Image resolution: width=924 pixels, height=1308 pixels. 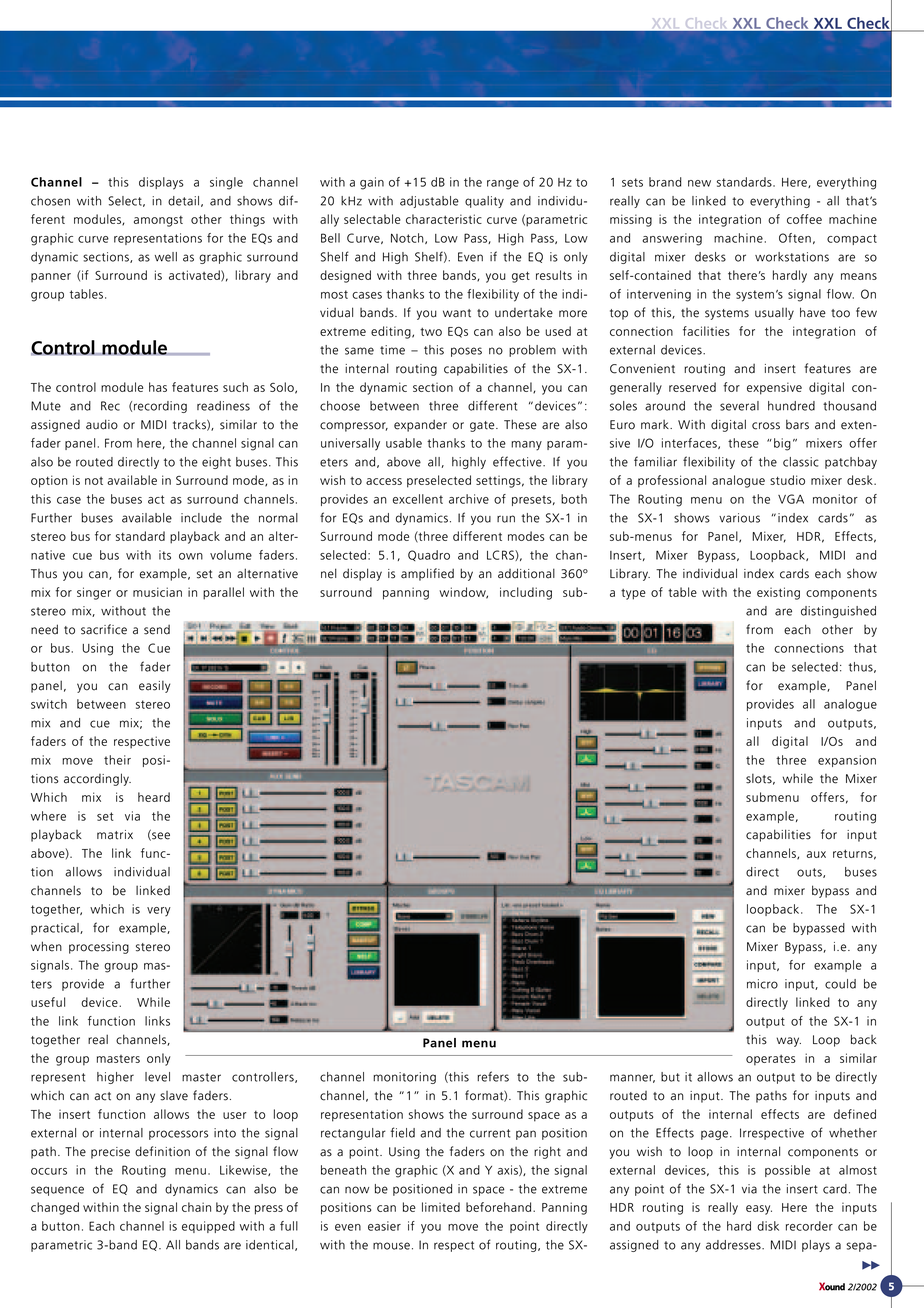 What do you see at coordinates (441, 1207) in the page?
I see `limited` at bounding box center [441, 1207].
